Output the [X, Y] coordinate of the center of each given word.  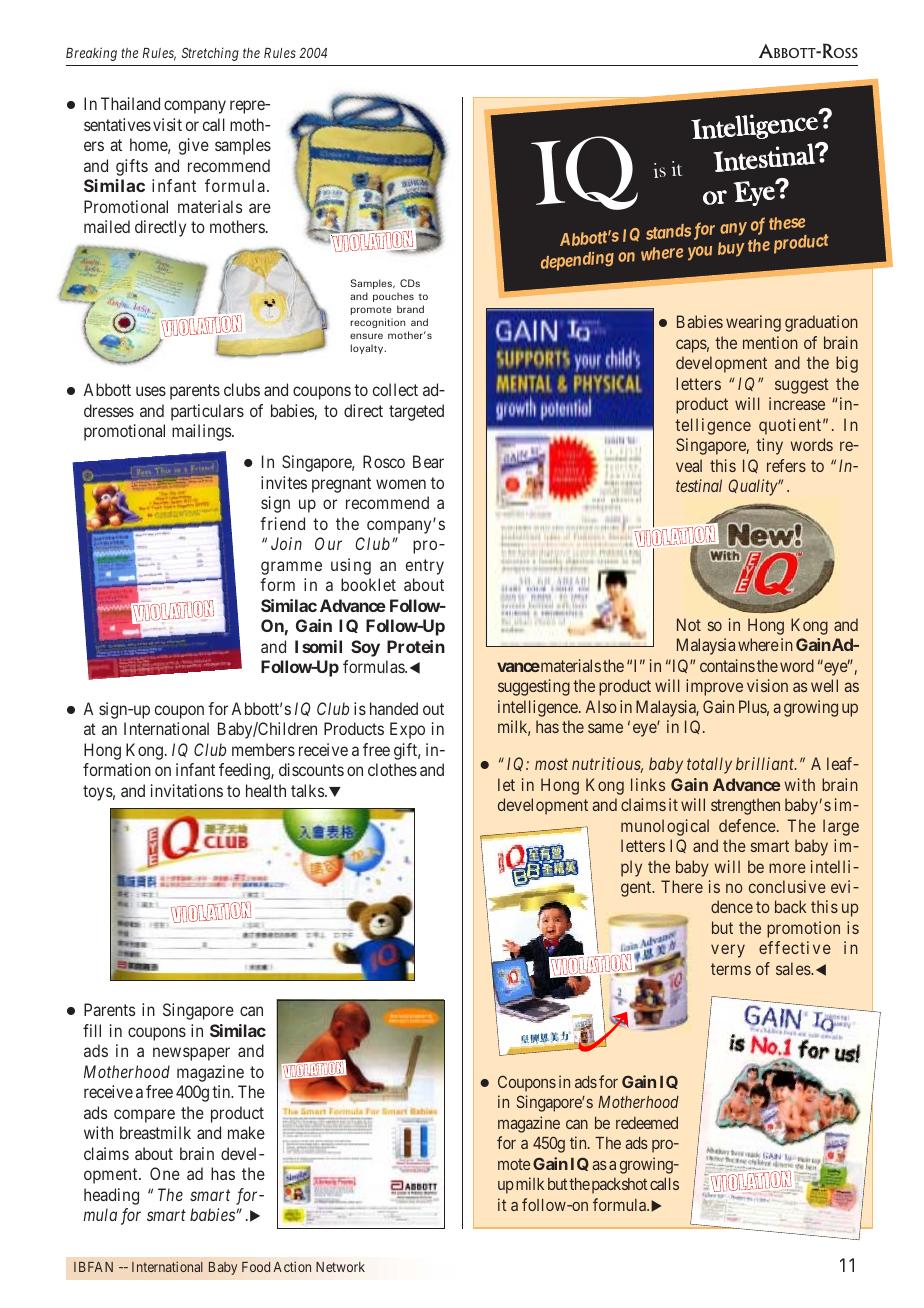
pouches [393, 297]
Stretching [210, 54]
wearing [753, 323]
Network [340, 1267]
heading [111, 1196]
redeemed [647, 1123]
